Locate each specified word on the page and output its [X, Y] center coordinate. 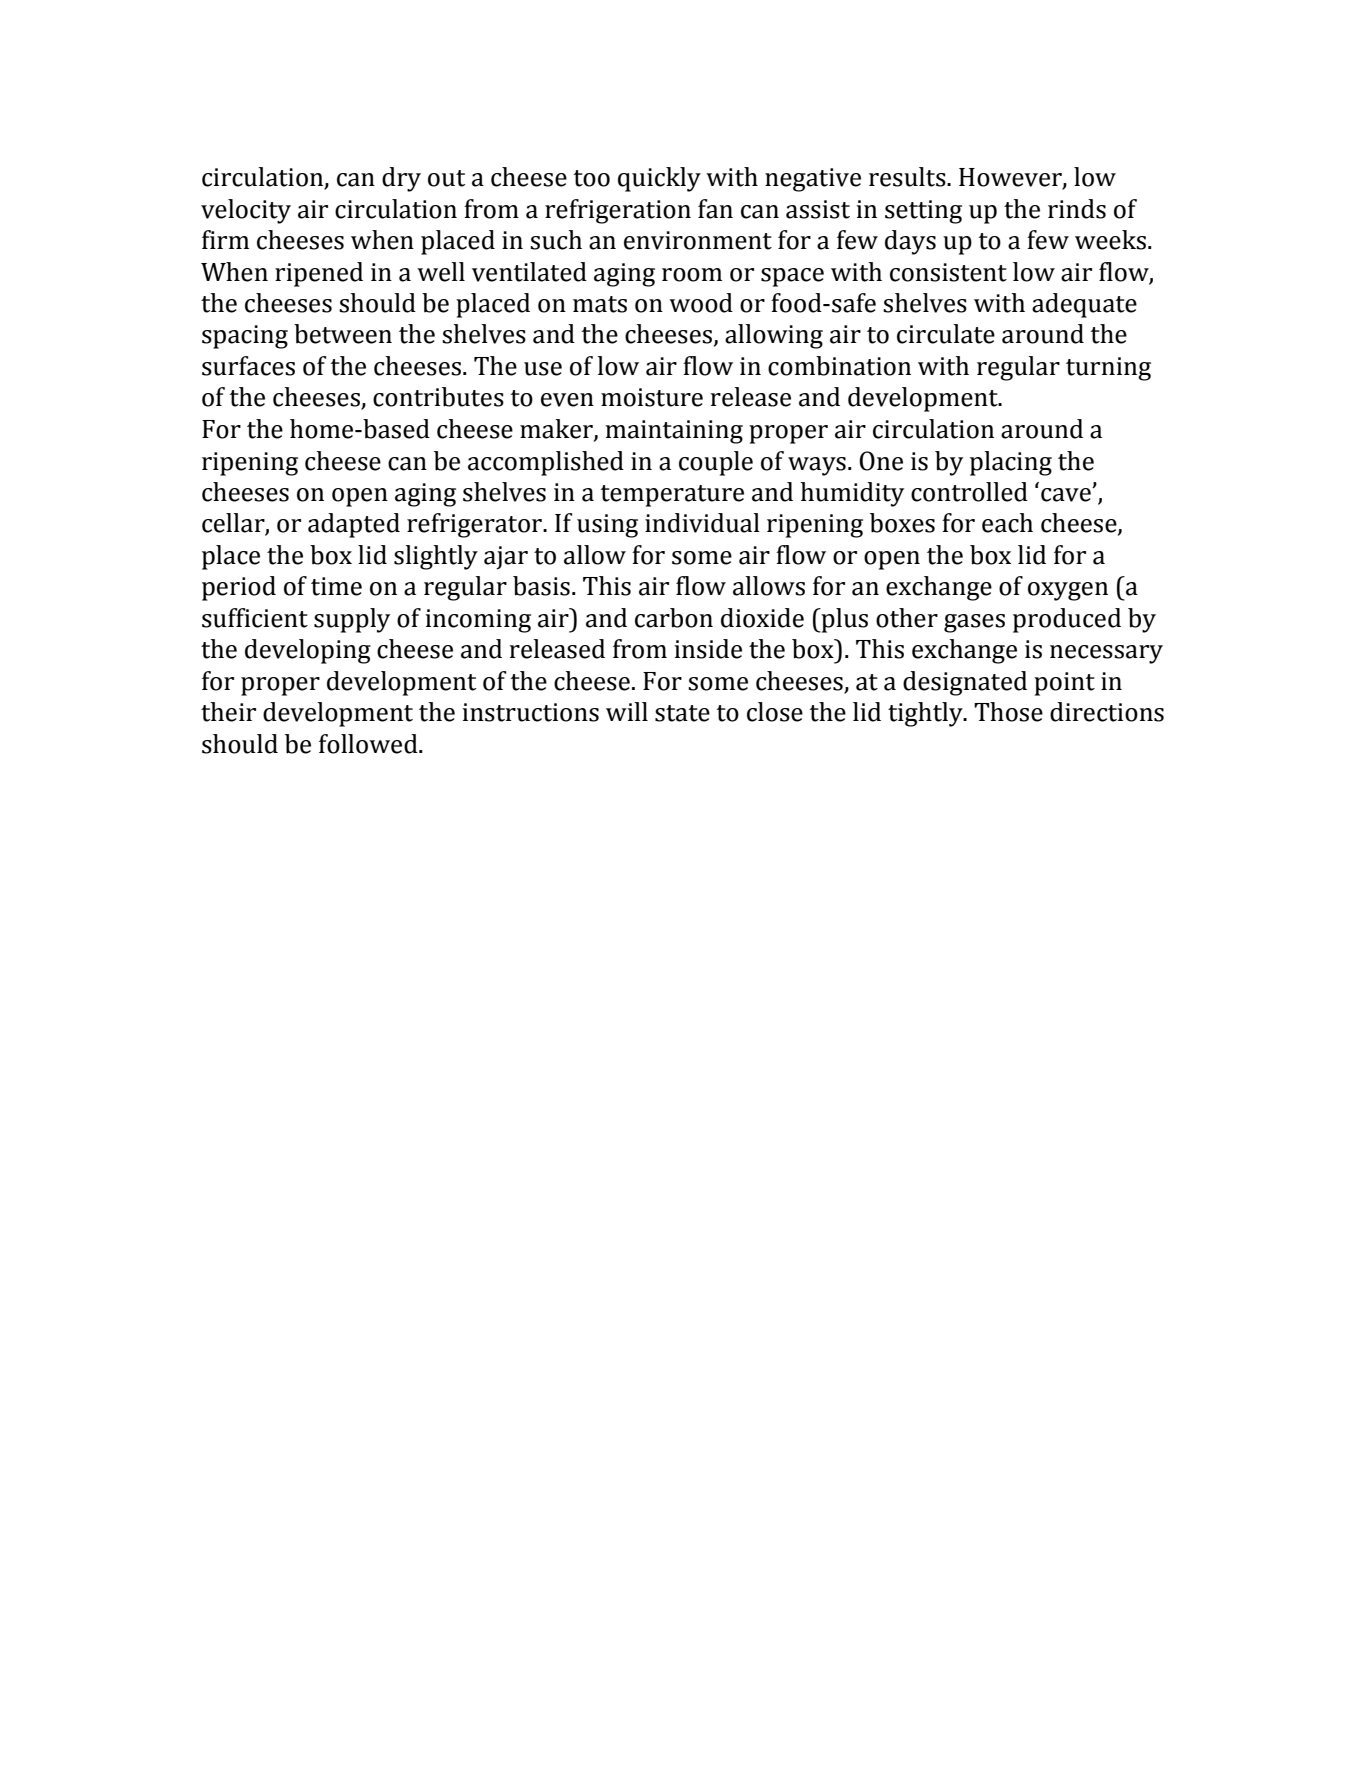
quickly [659, 179]
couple [716, 463]
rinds [1077, 209]
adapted [354, 525]
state [682, 713]
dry [401, 179]
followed [369, 744]
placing [1011, 463]
